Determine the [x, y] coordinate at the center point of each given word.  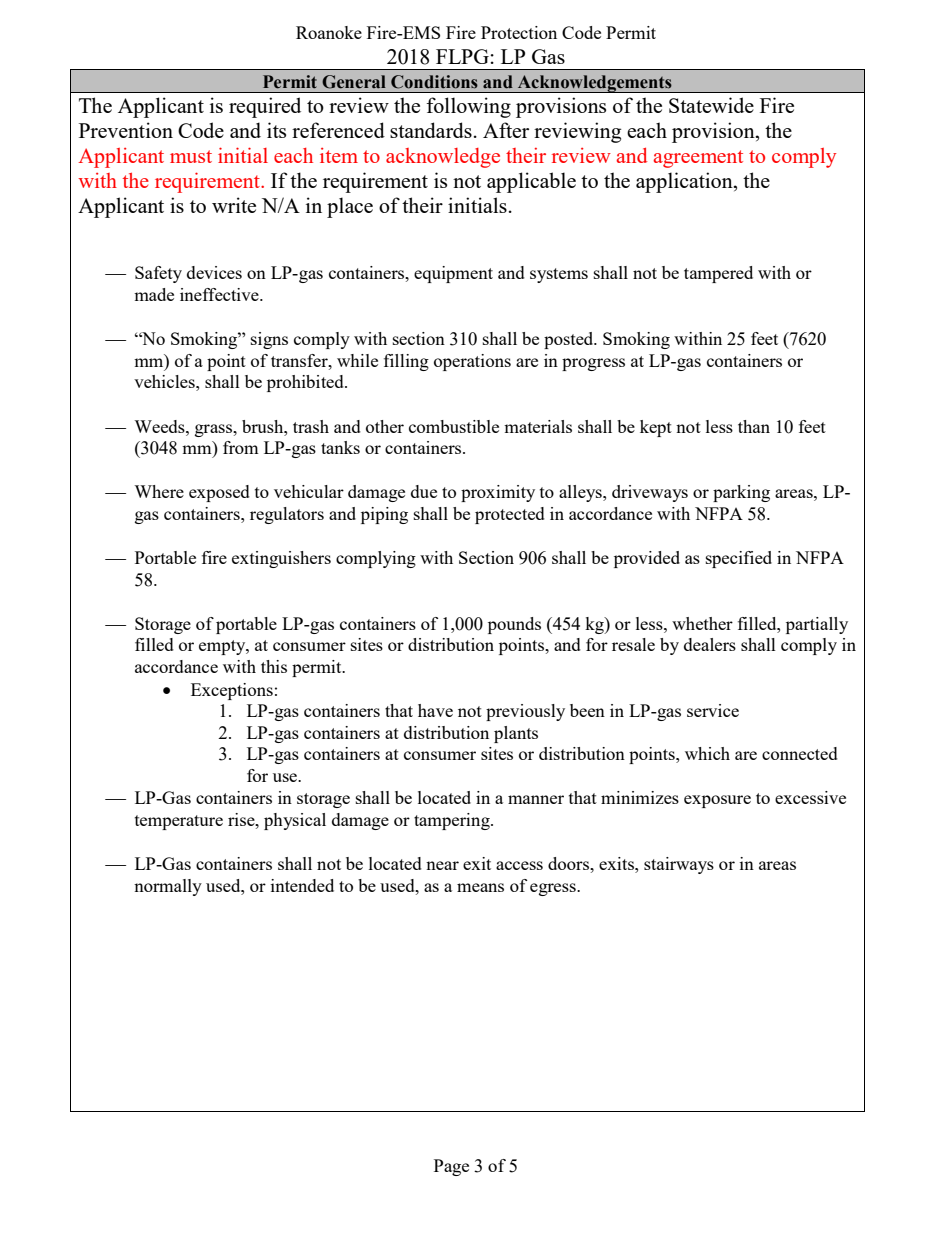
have [435, 710]
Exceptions [232, 691]
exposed [219, 493]
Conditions [434, 82]
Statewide [711, 105]
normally [168, 887]
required [265, 107]
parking [741, 493]
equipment [453, 274]
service [713, 710]
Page [451, 1167]
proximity [498, 493]
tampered [718, 274]
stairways [679, 865]
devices [214, 272]
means [480, 887]
